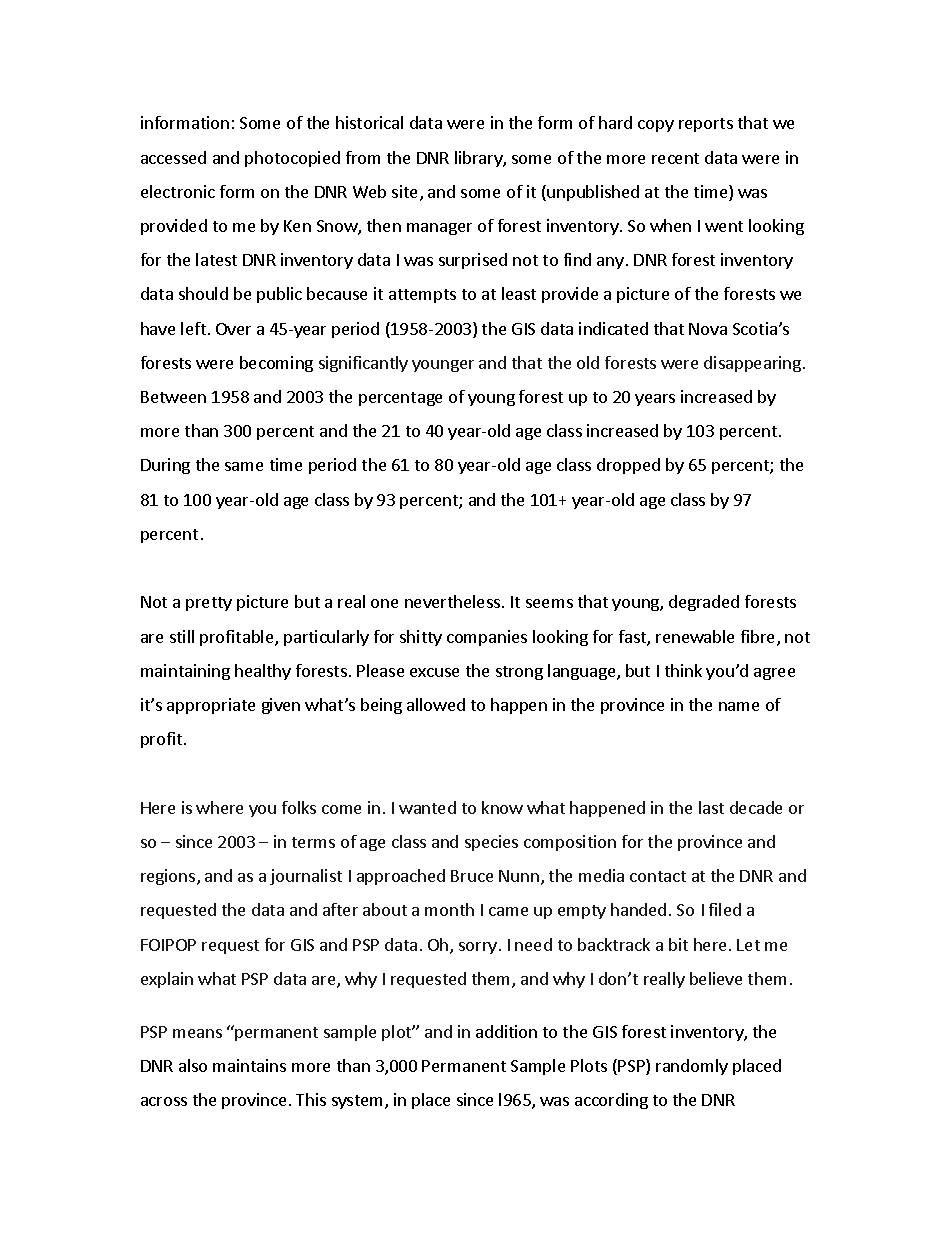 This screenshot has width=952, height=1233. What do you see at coordinates (406, 193) in the screenshot?
I see `site` at bounding box center [406, 193].
